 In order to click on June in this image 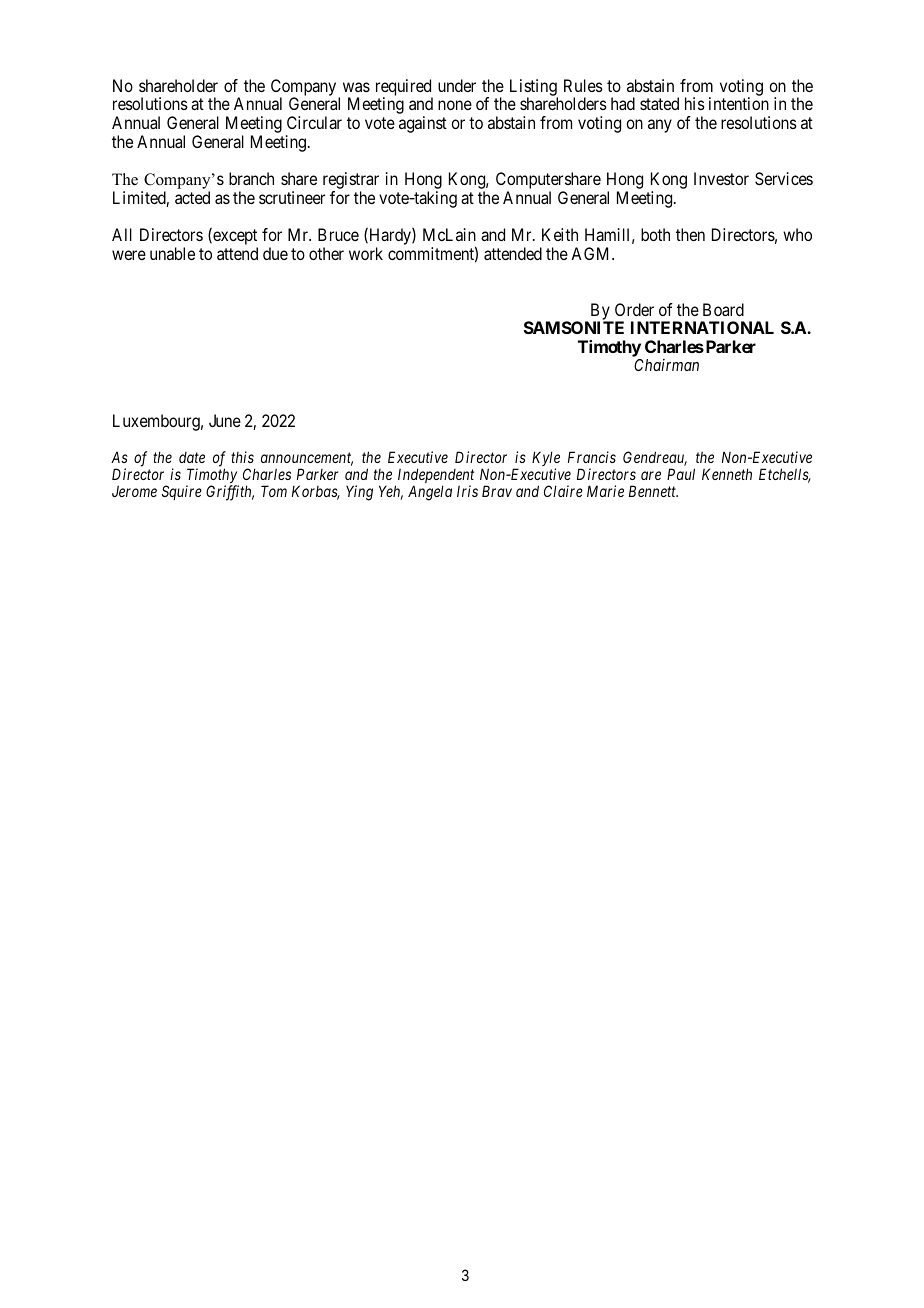, I will do `click(225, 420)`.
